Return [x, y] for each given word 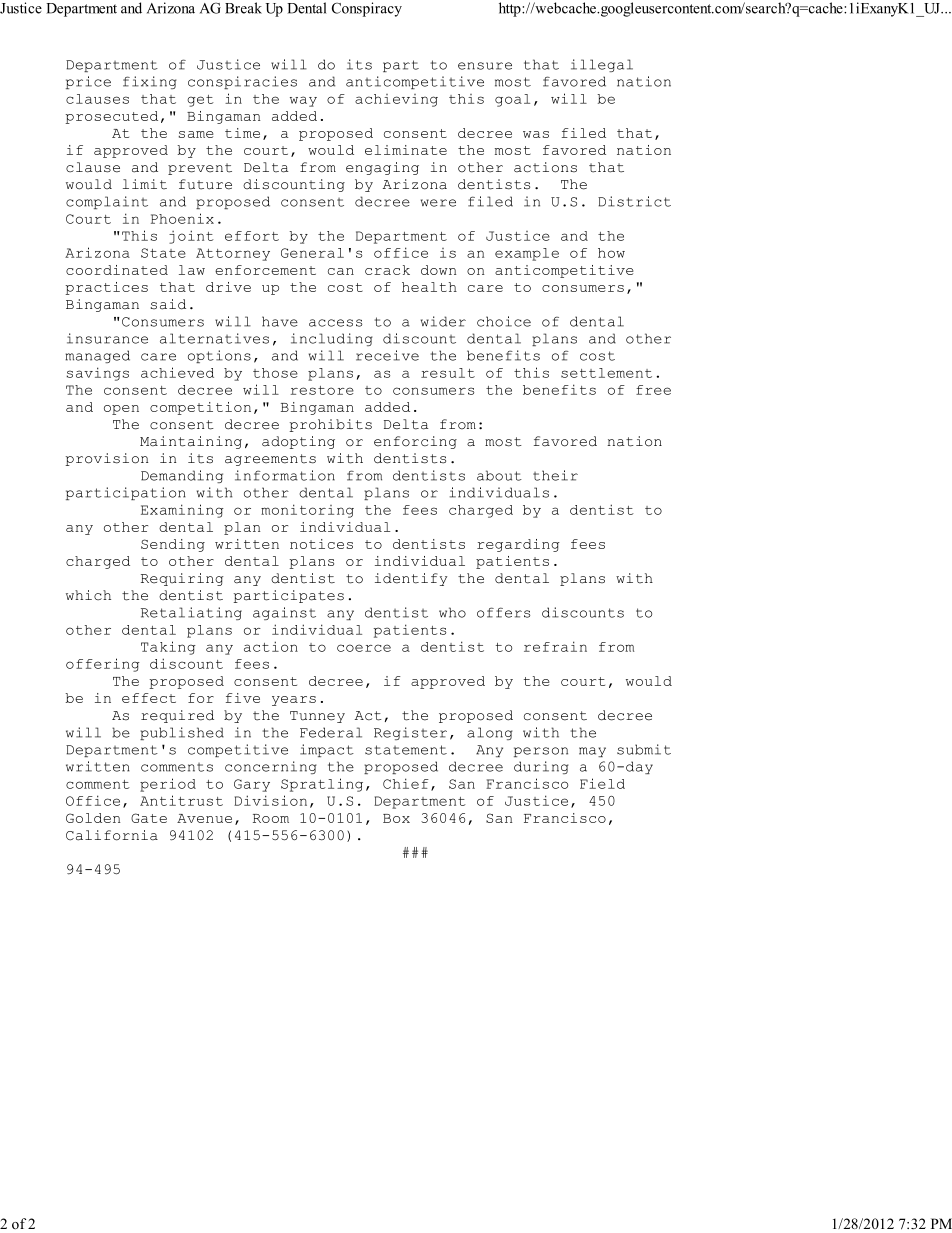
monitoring [307, 511]
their [555, 475]
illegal [602, 65]
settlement [606, 373]
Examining [182, 511]
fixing [150, 82]
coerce [364, 648]
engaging [382, 168]
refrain [555, 646]
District [634, 201]
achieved [177, 372]
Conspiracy [367, 9]
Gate [149, 818]
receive [387, 355]
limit [145, 184]
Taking [168, 648]
